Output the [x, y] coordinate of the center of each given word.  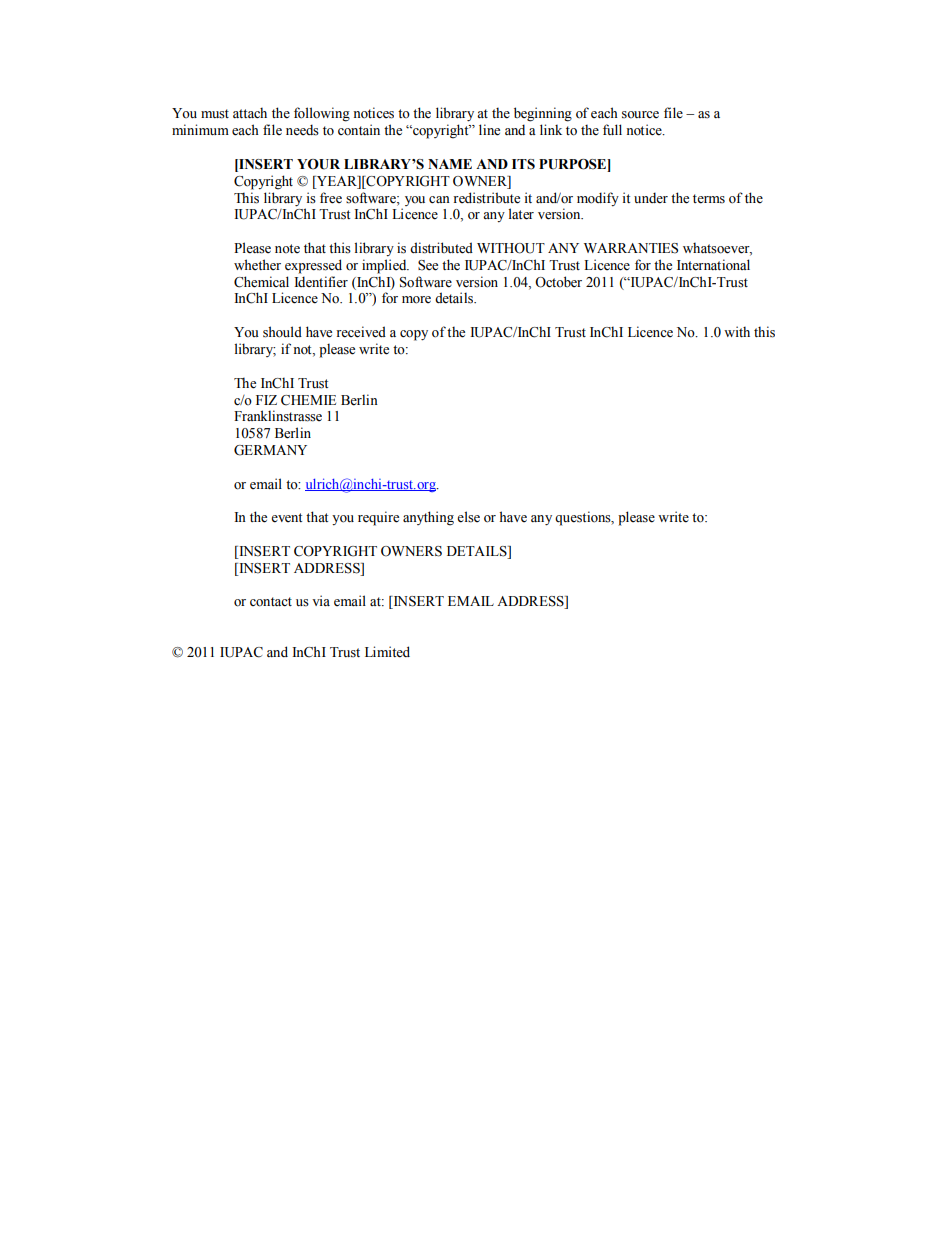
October [558, 282]
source [640, 115]
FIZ [266, 400]
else [468, 517]
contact [271, 602]
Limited [387, 652]
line [489, 130]
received [361, 332]
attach [250, 112]
